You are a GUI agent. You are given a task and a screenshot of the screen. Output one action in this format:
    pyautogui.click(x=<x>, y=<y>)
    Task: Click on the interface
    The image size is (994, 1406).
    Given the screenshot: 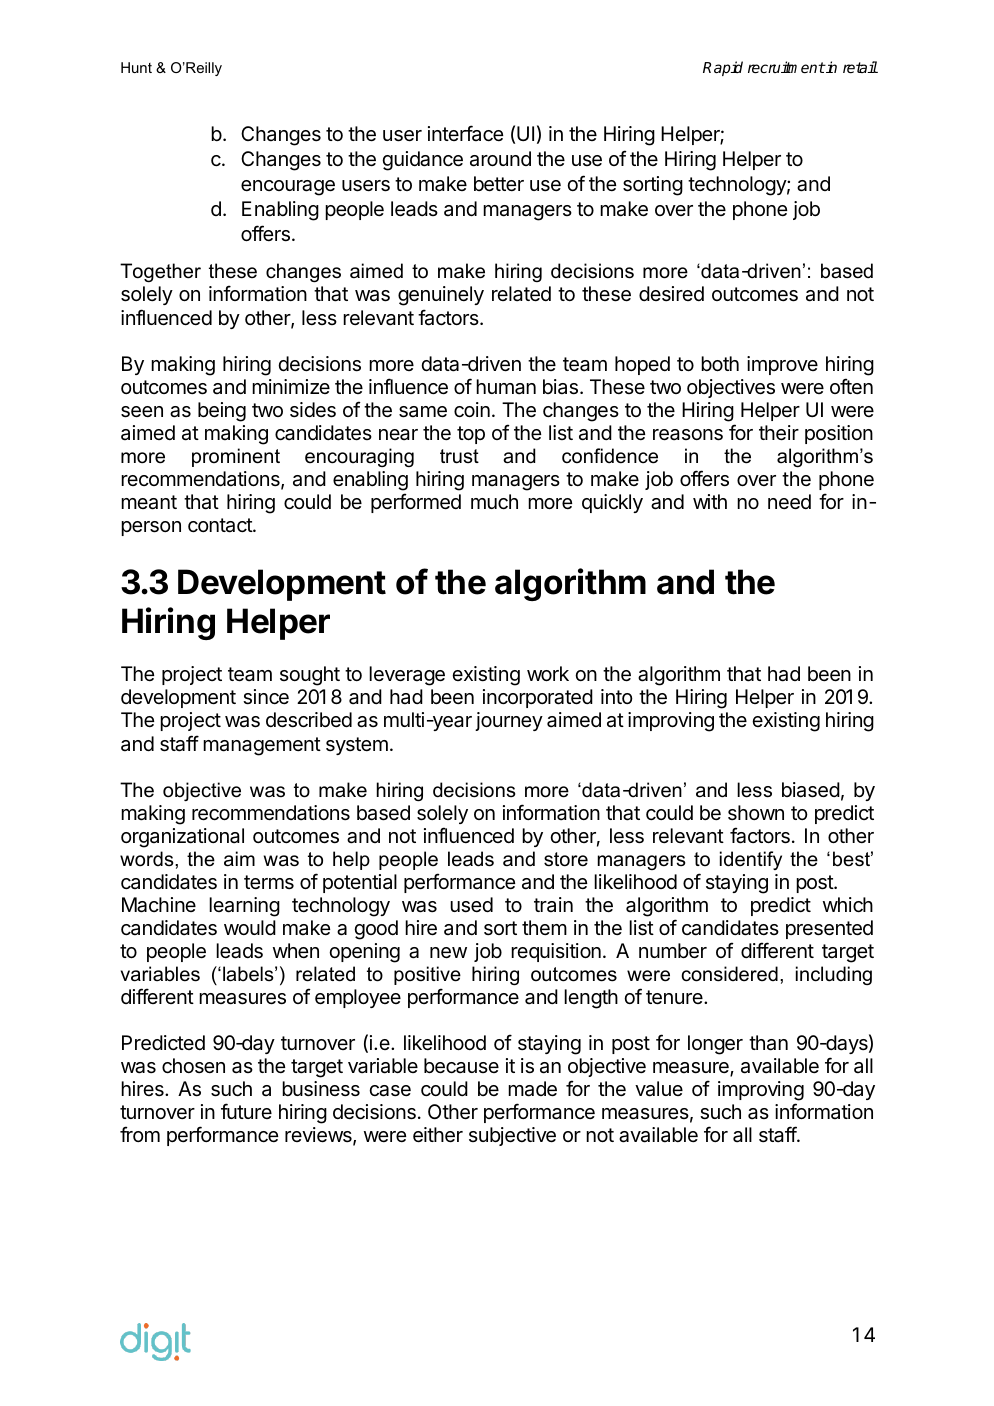 What is the action you would take?
    pyautogui.click(x=465, y=133)
